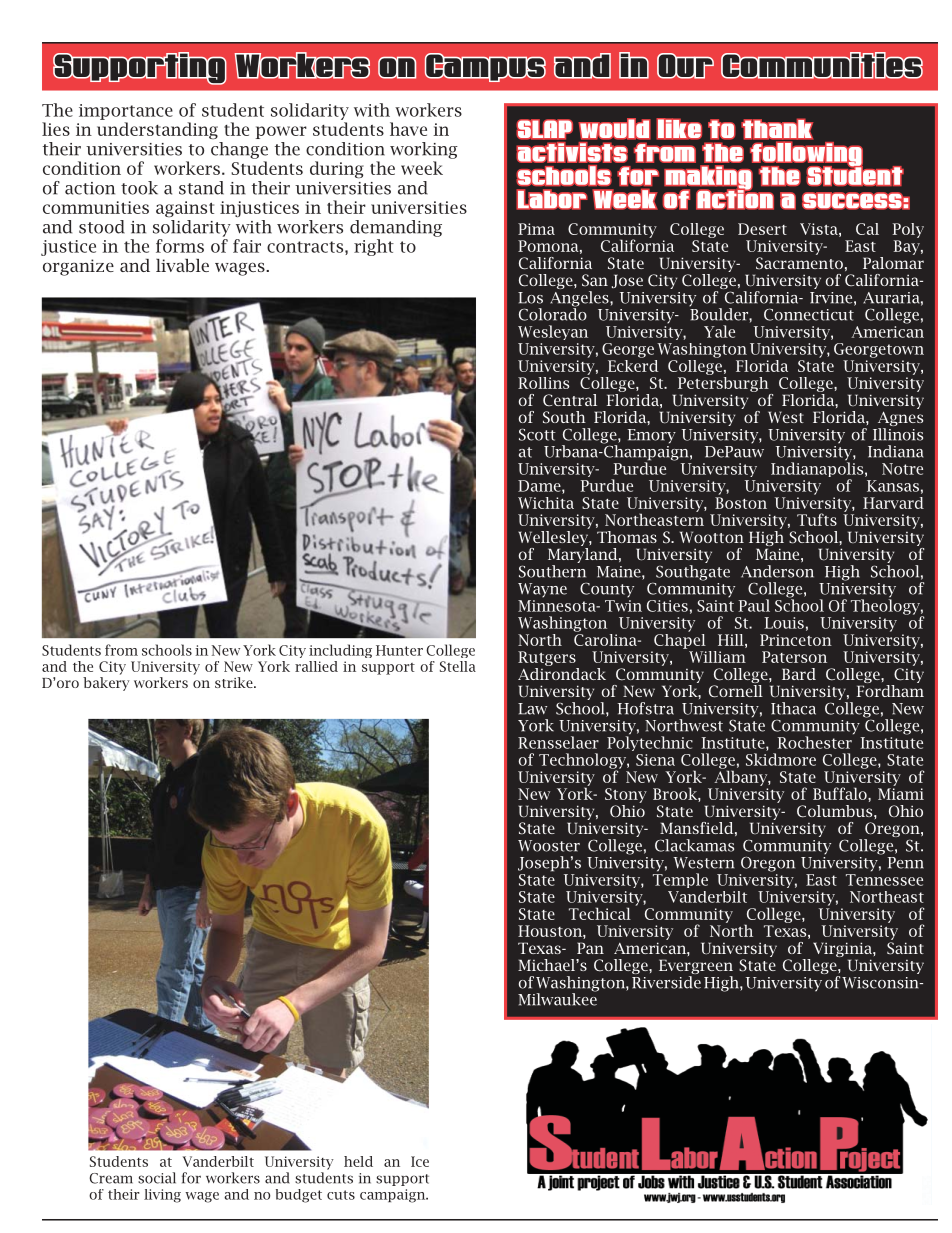 The image size is (952, 1233). I want to click on Virginia, so click(843, 951).
